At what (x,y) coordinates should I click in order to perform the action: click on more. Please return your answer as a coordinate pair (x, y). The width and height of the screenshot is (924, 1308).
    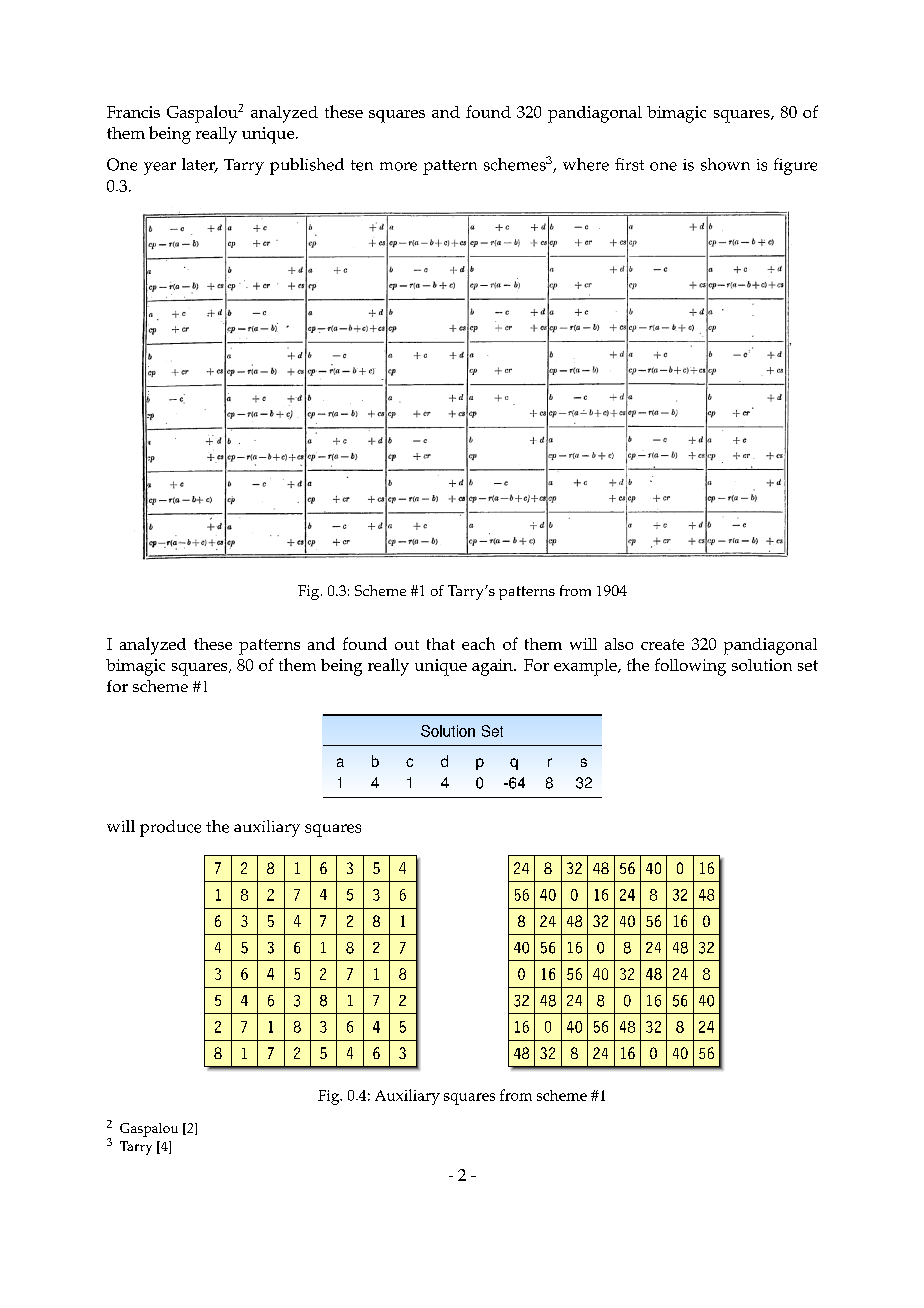
    Looking at the image, I should click on (398, 166).
